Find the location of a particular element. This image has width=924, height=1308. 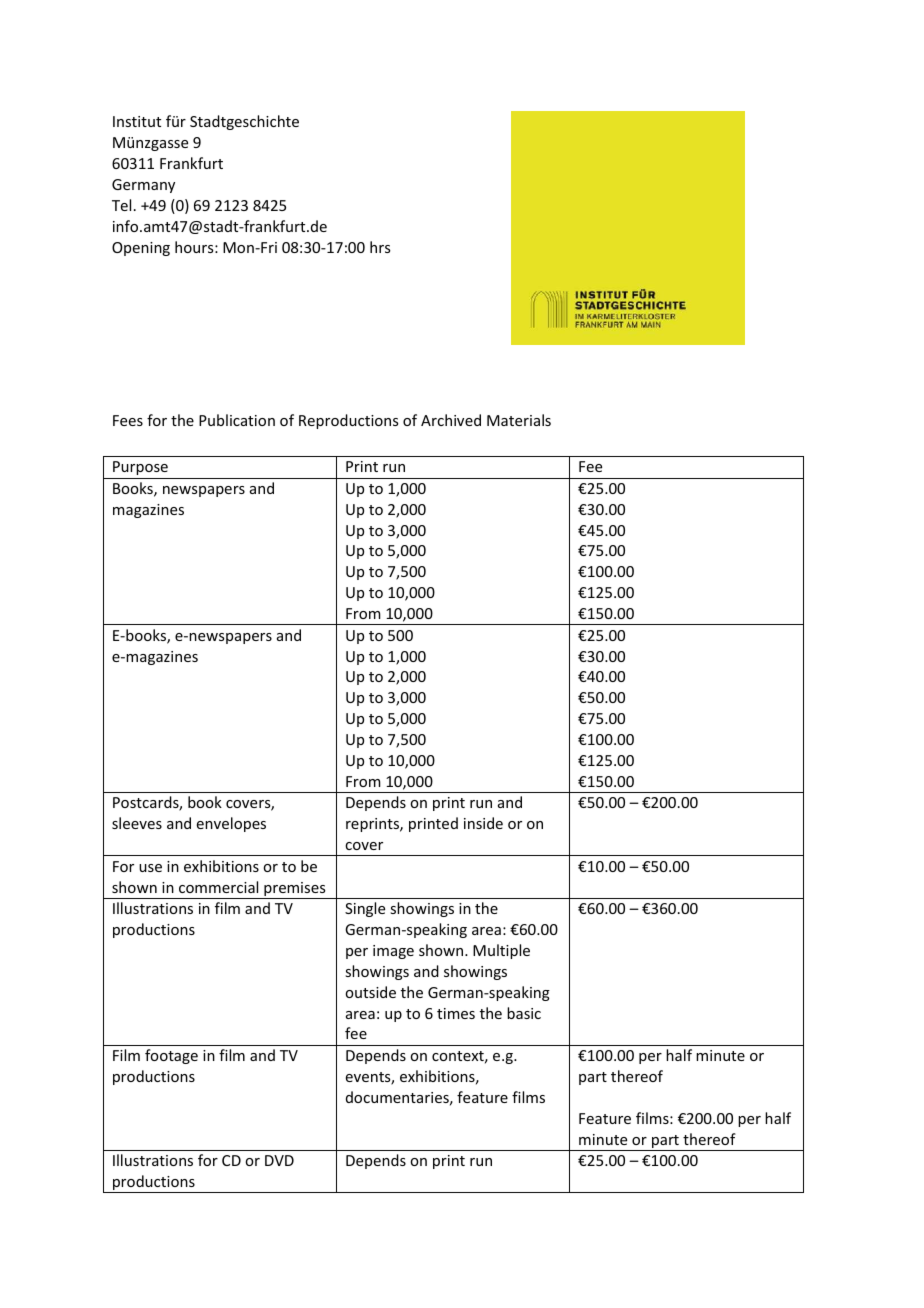

premises is located at coordinates (295, 890).
